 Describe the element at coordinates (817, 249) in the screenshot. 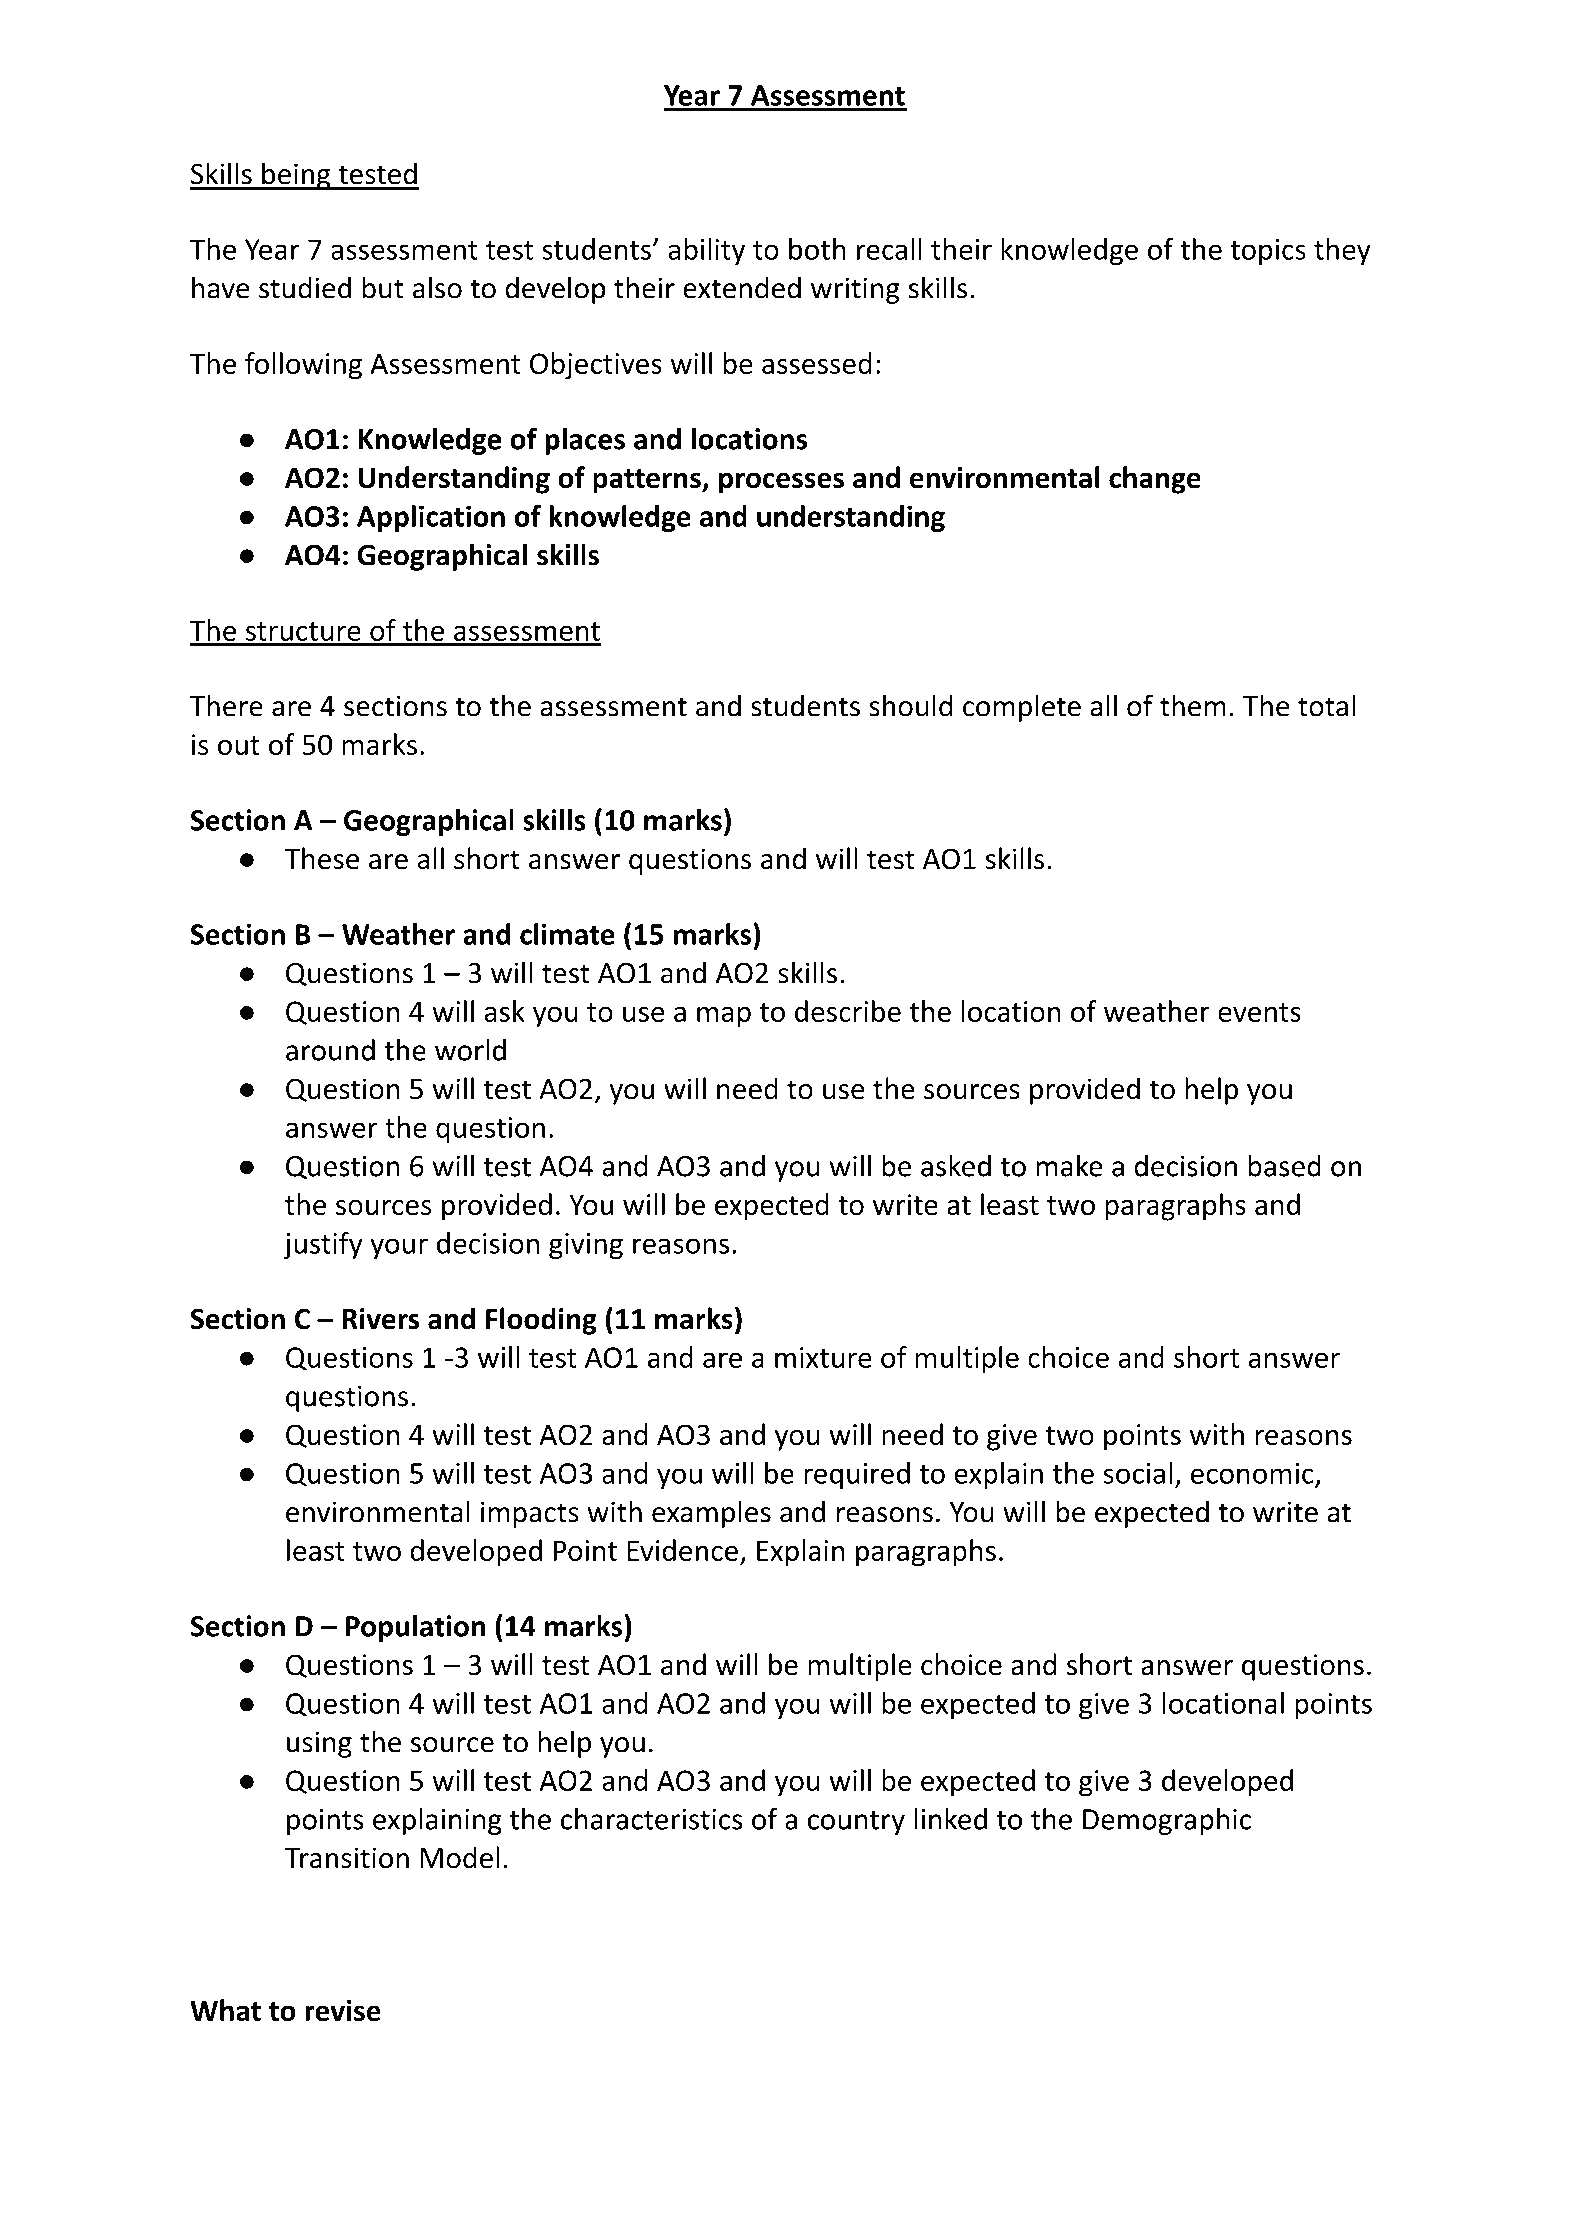

I see `both` at that location.
